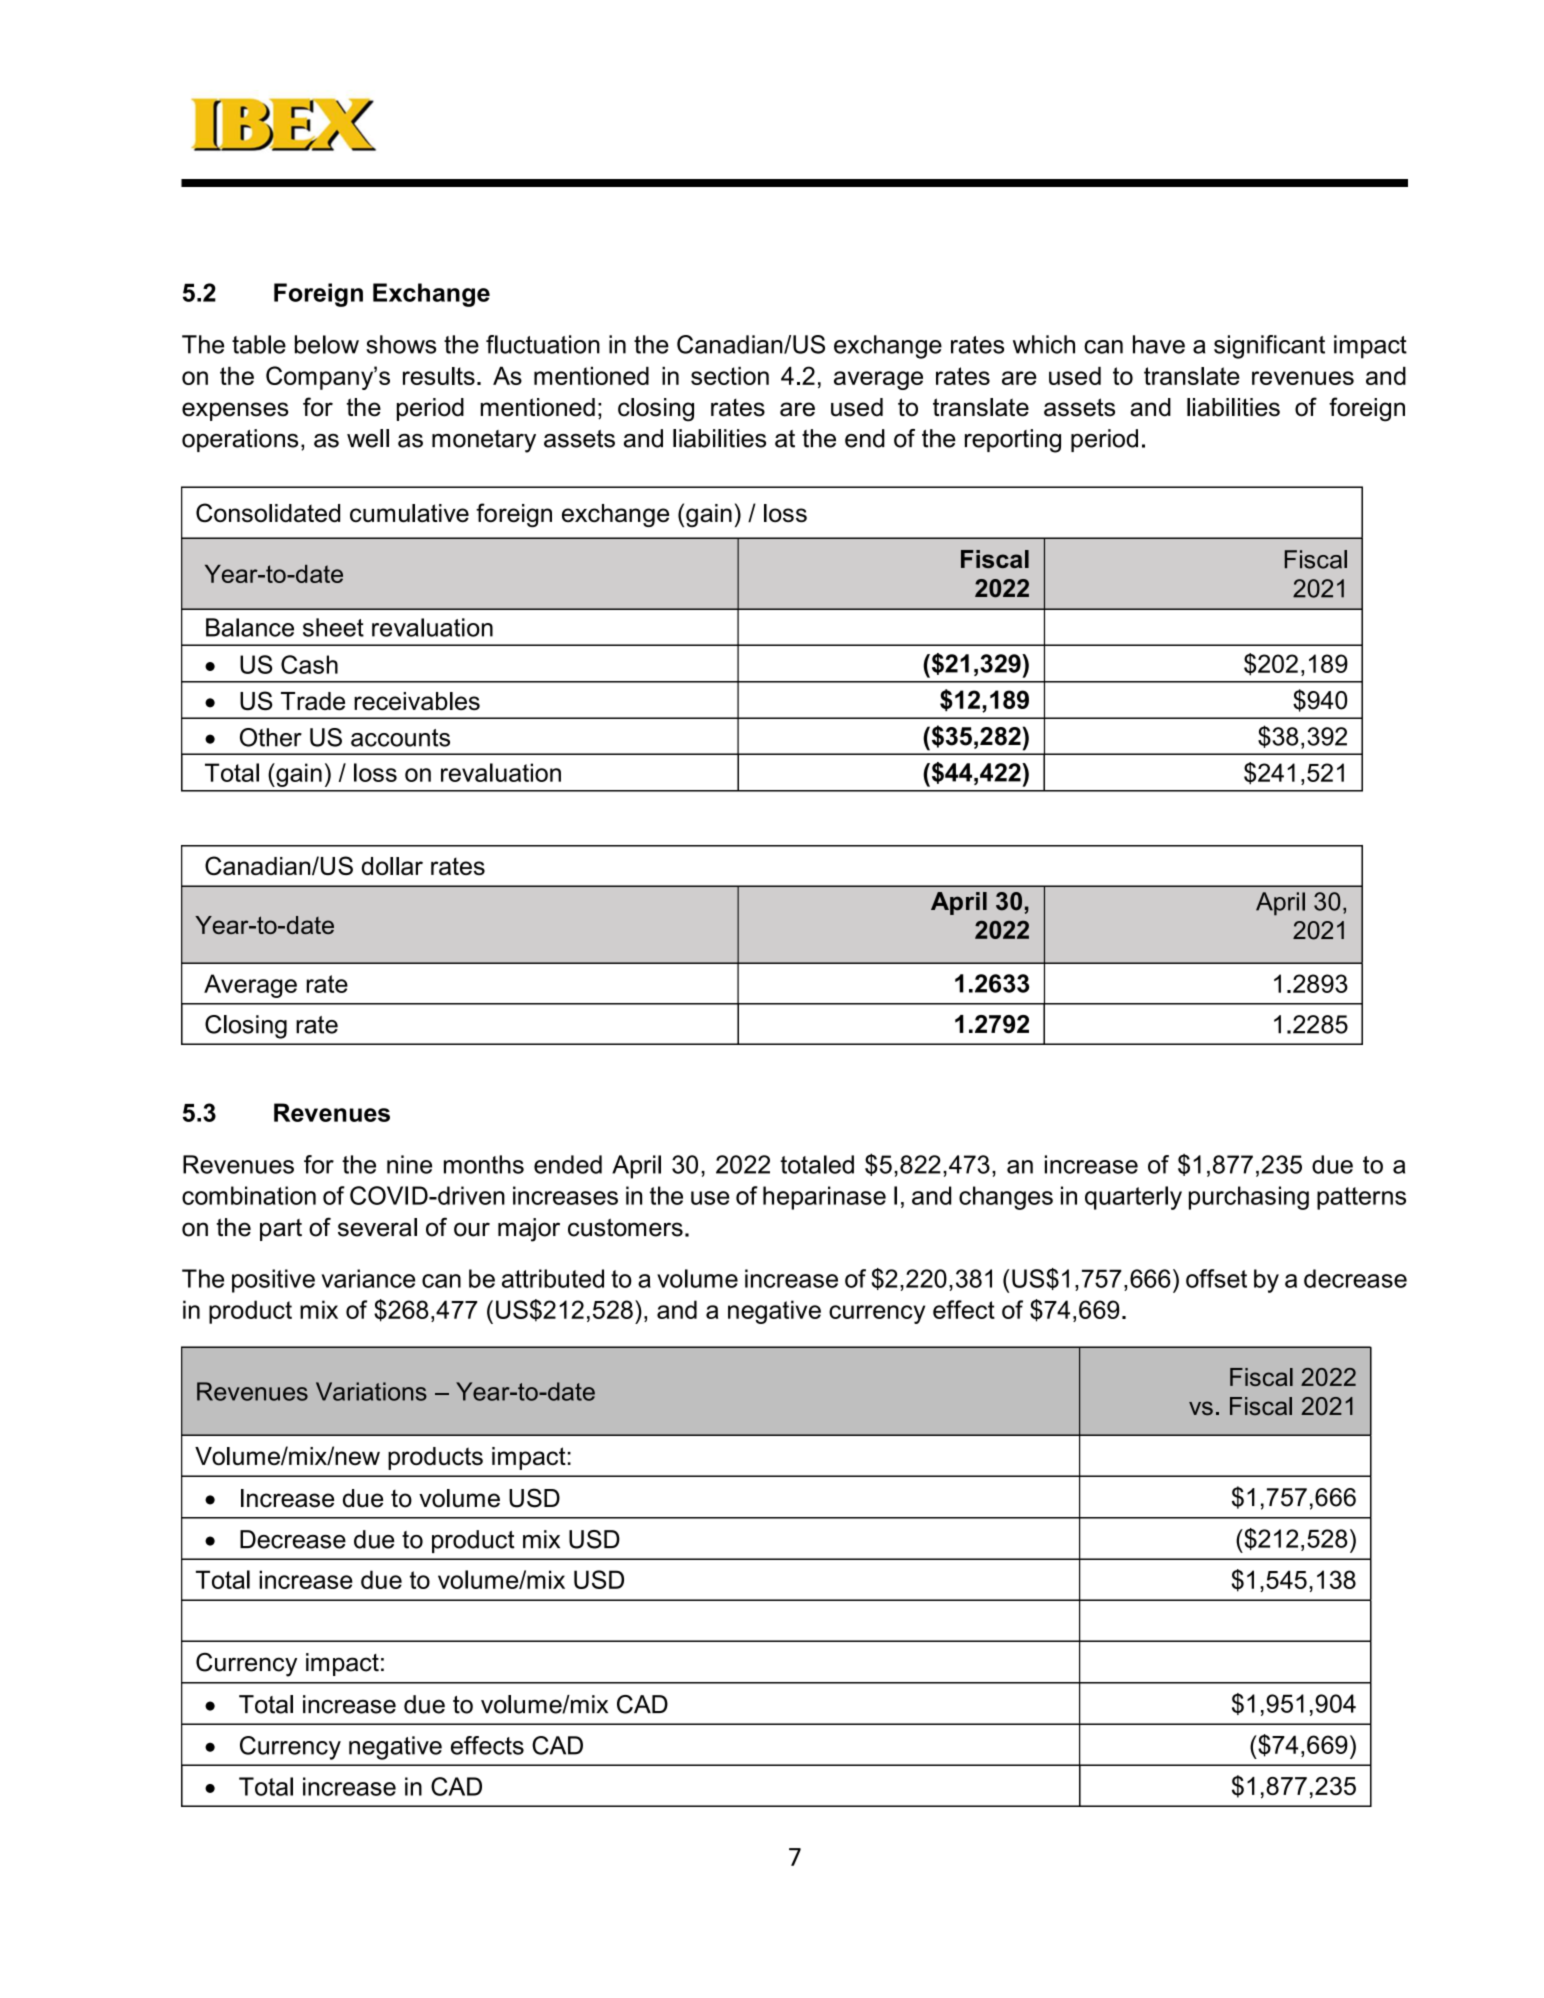  Describe the element at coordinates (1013, 441) in the screenshot. I see `reporting` at that location.
